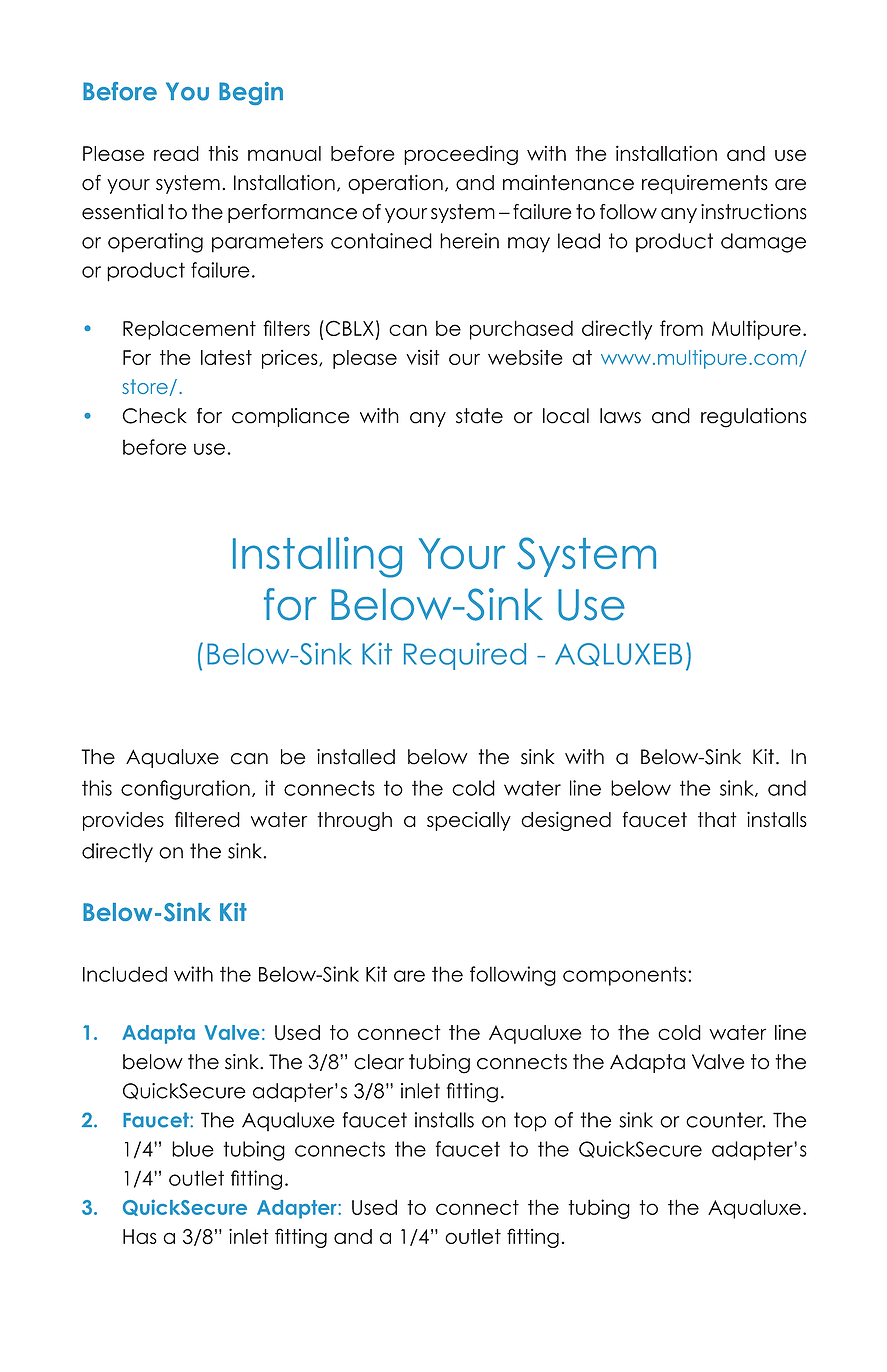  I want to click on Installing, so click(317, 557).
